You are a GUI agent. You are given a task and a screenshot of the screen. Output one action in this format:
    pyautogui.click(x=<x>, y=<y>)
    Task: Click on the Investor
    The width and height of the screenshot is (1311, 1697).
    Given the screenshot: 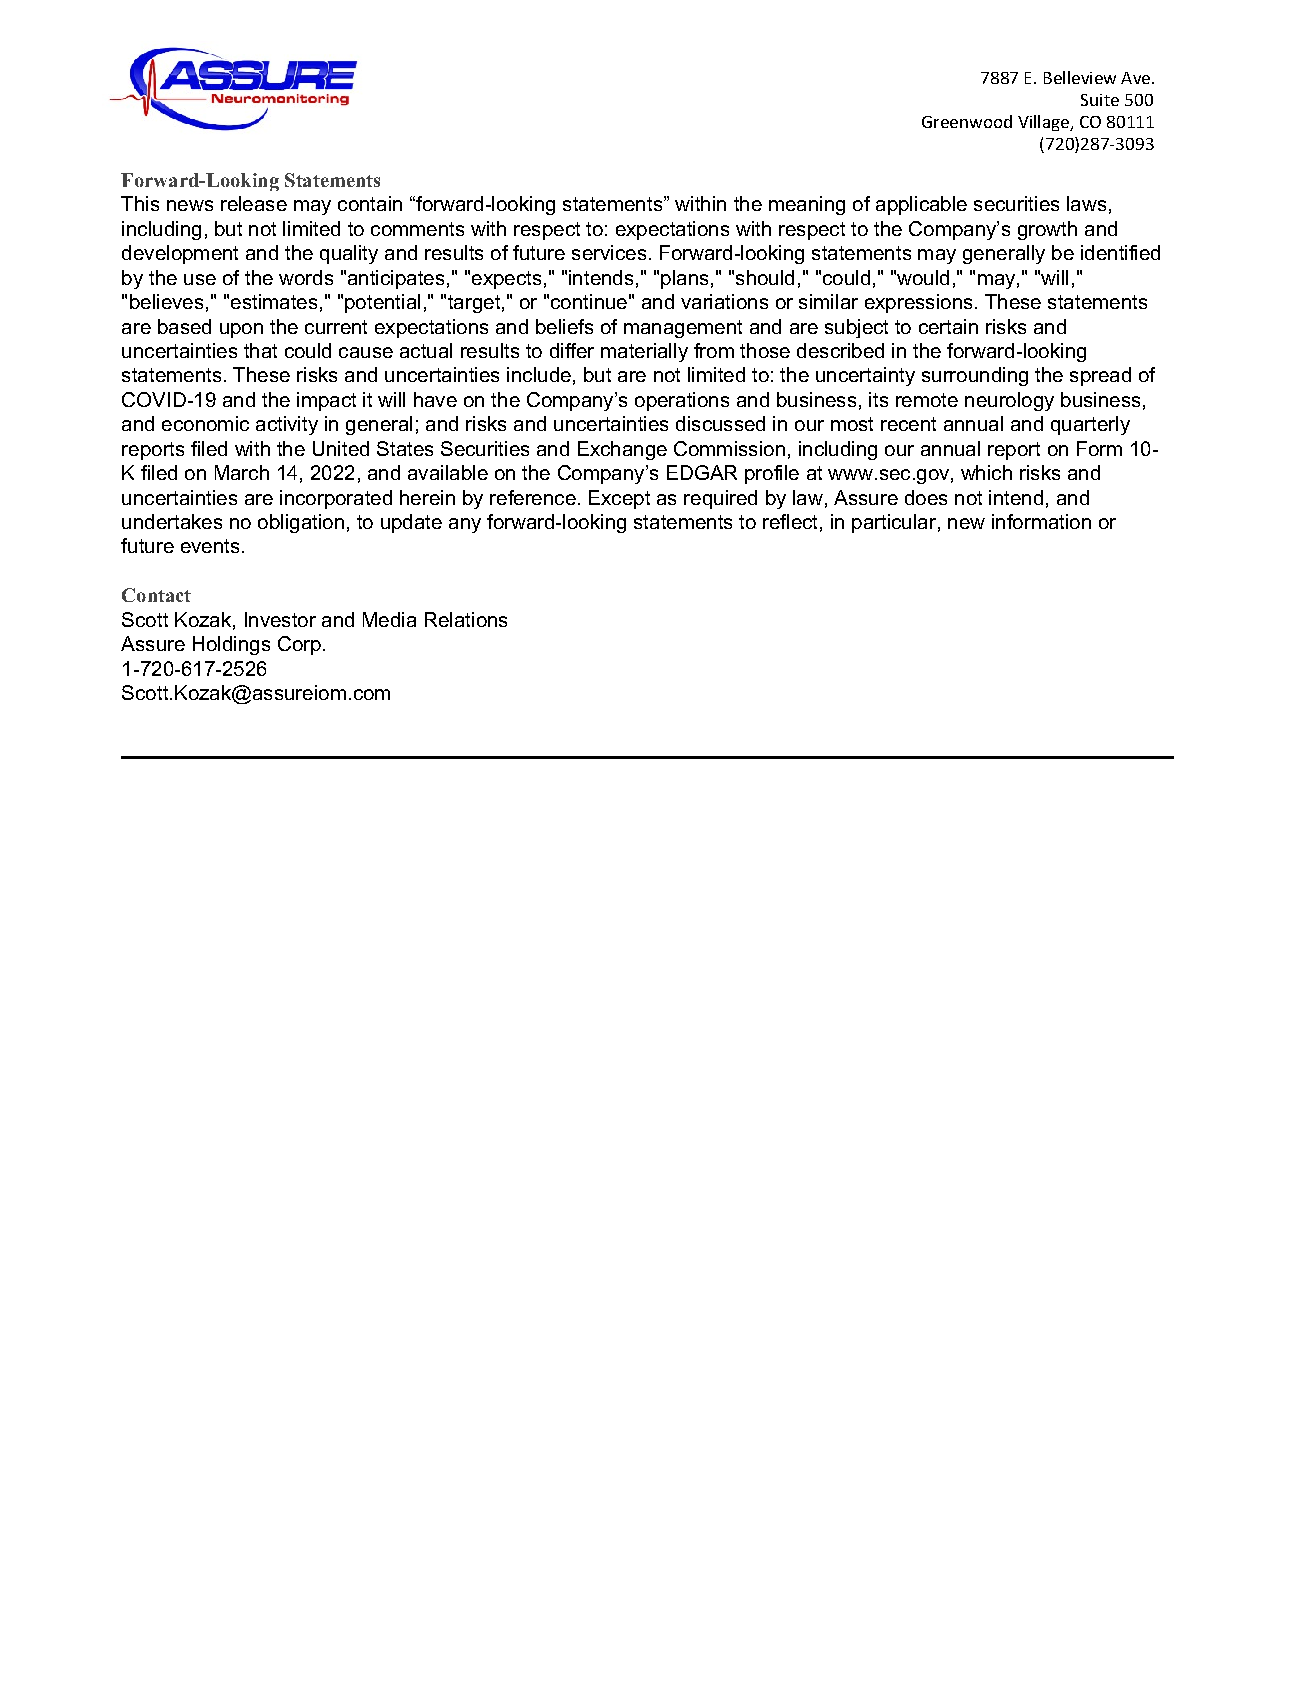 What is the action you would take?
    pyautogui.click(x=280, y=619)
